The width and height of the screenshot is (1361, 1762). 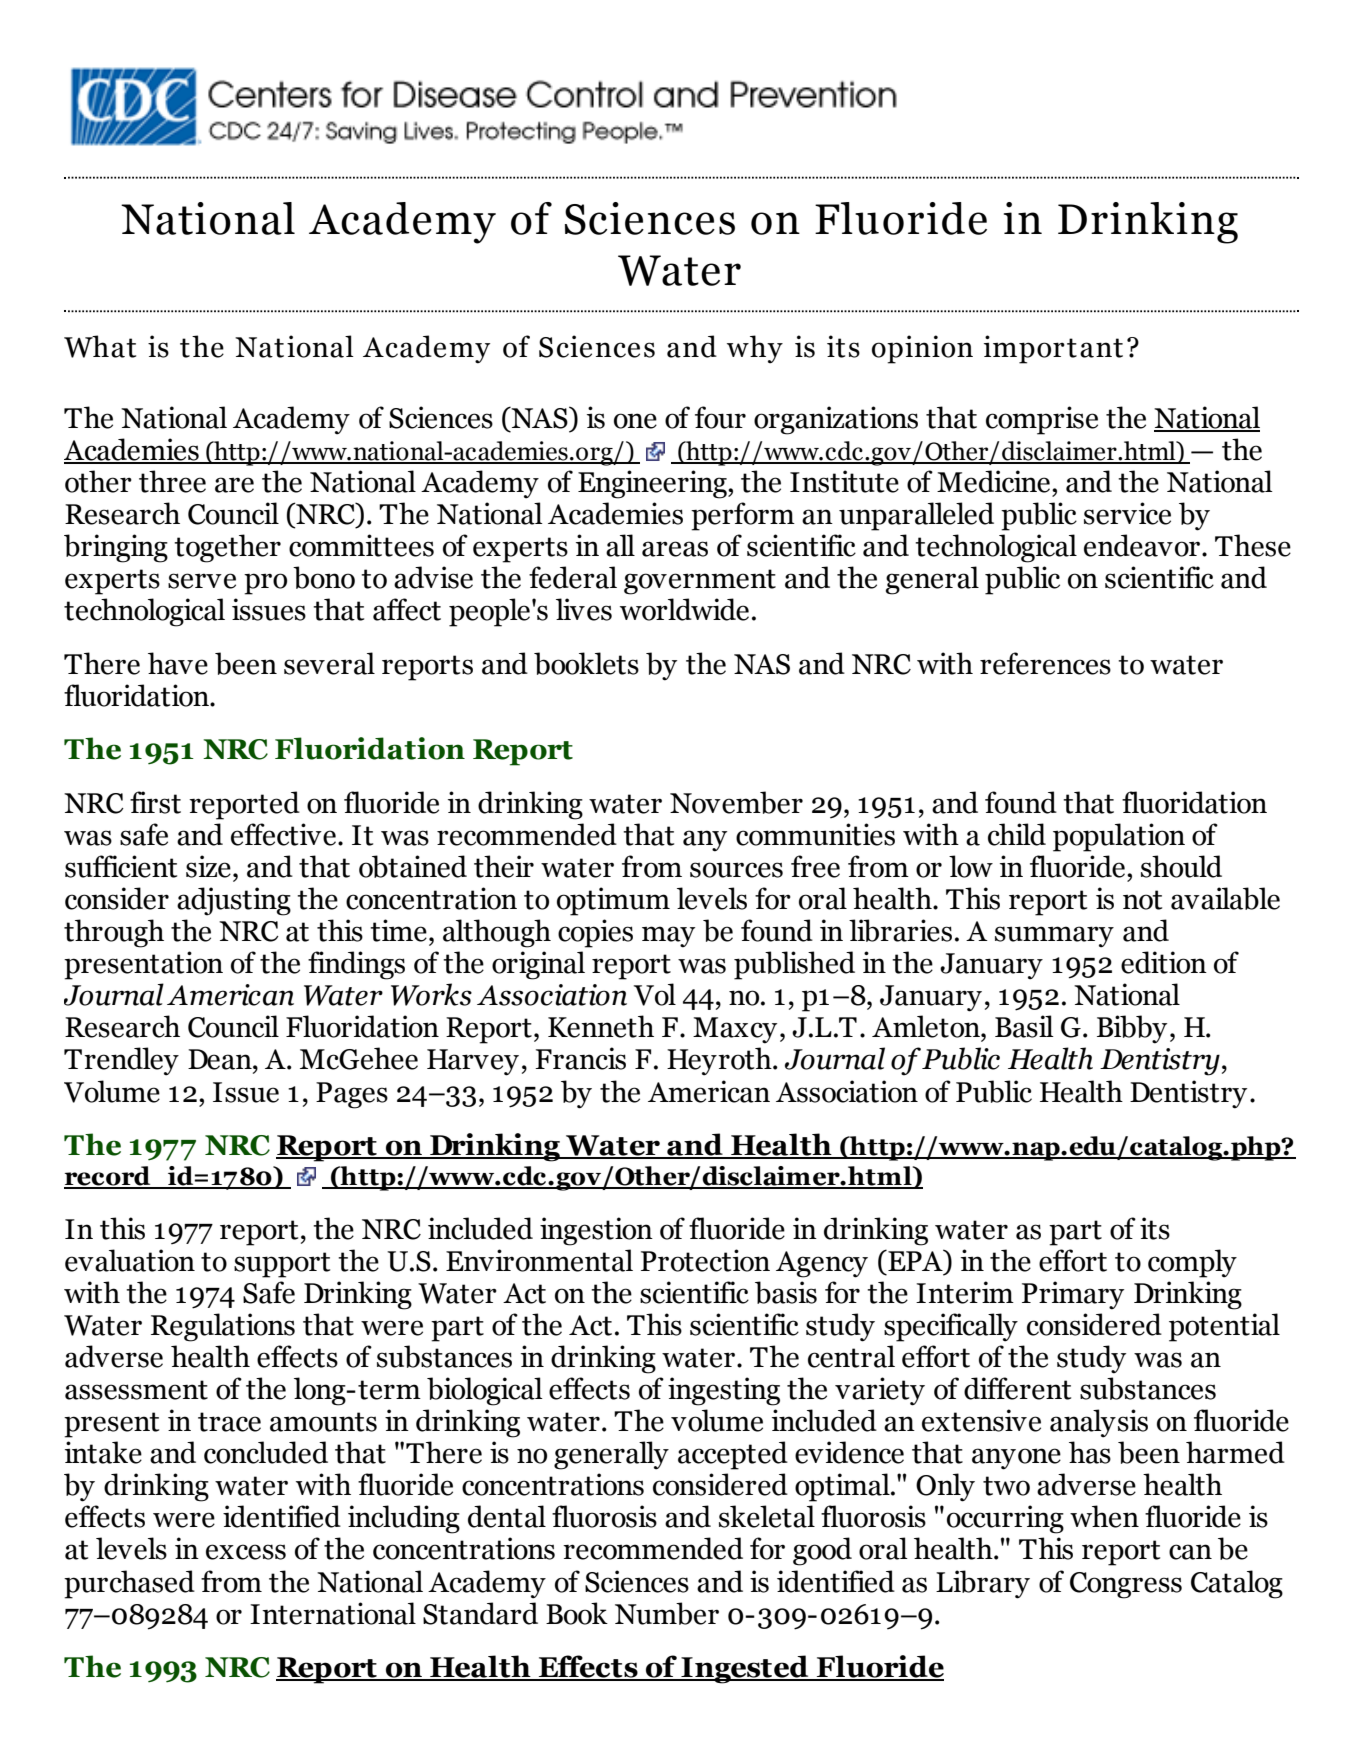 What do you see at coordinates (601, 1026) in the screenshot?
I see `Kenneth` at bounding box center [601, 1026].
